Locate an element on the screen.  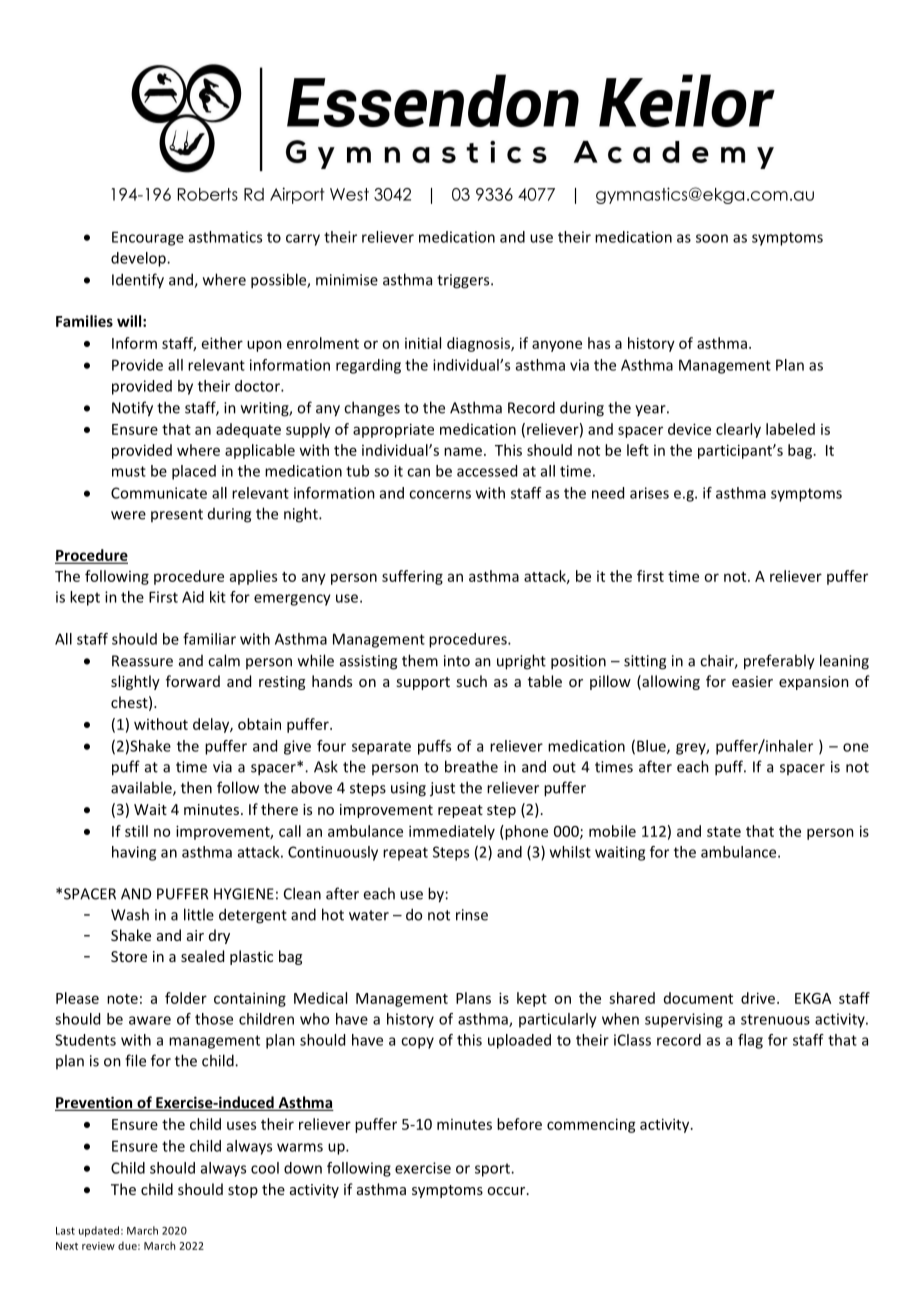
such is located at coordinates (471, 681).
